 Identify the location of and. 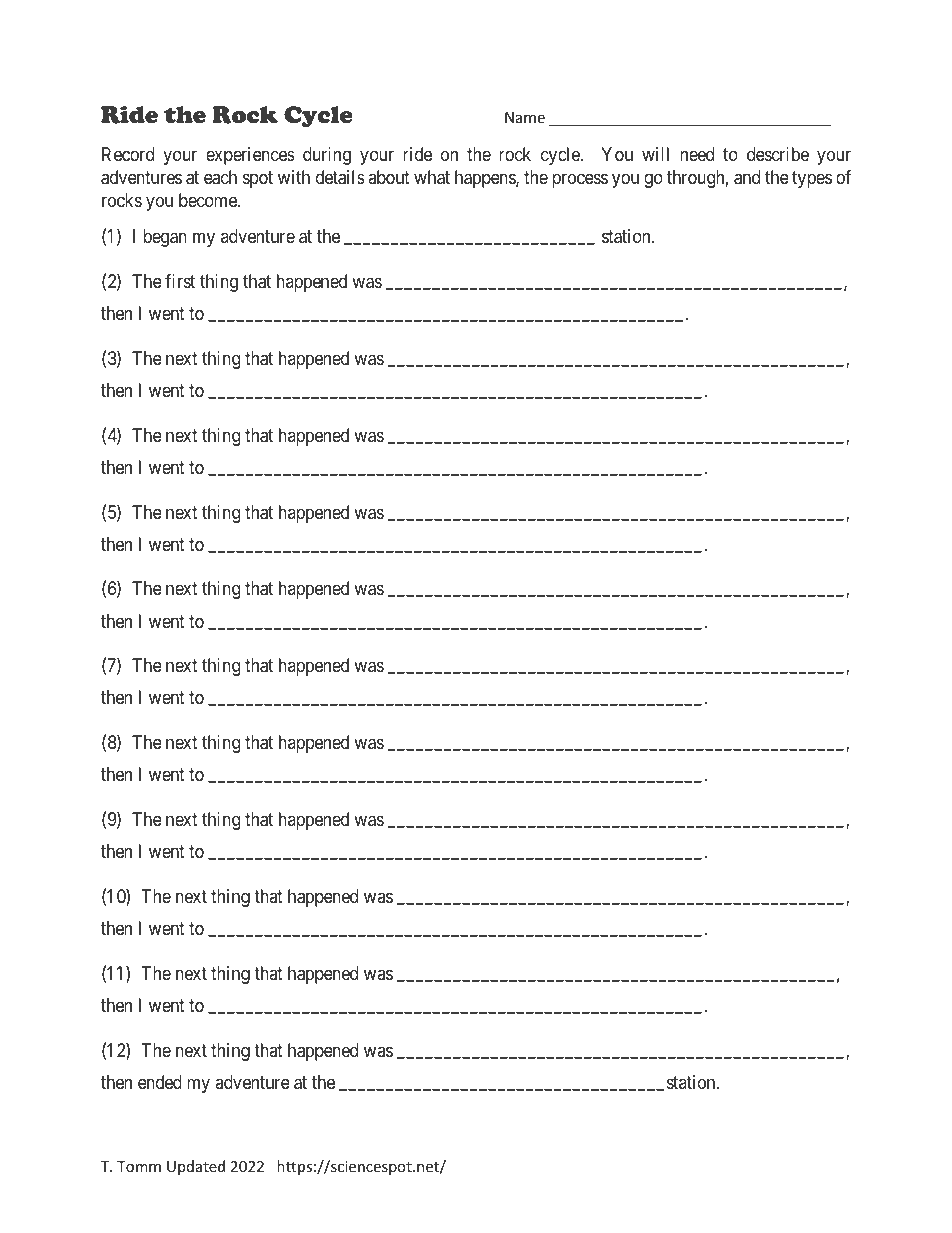
(747, 177).
